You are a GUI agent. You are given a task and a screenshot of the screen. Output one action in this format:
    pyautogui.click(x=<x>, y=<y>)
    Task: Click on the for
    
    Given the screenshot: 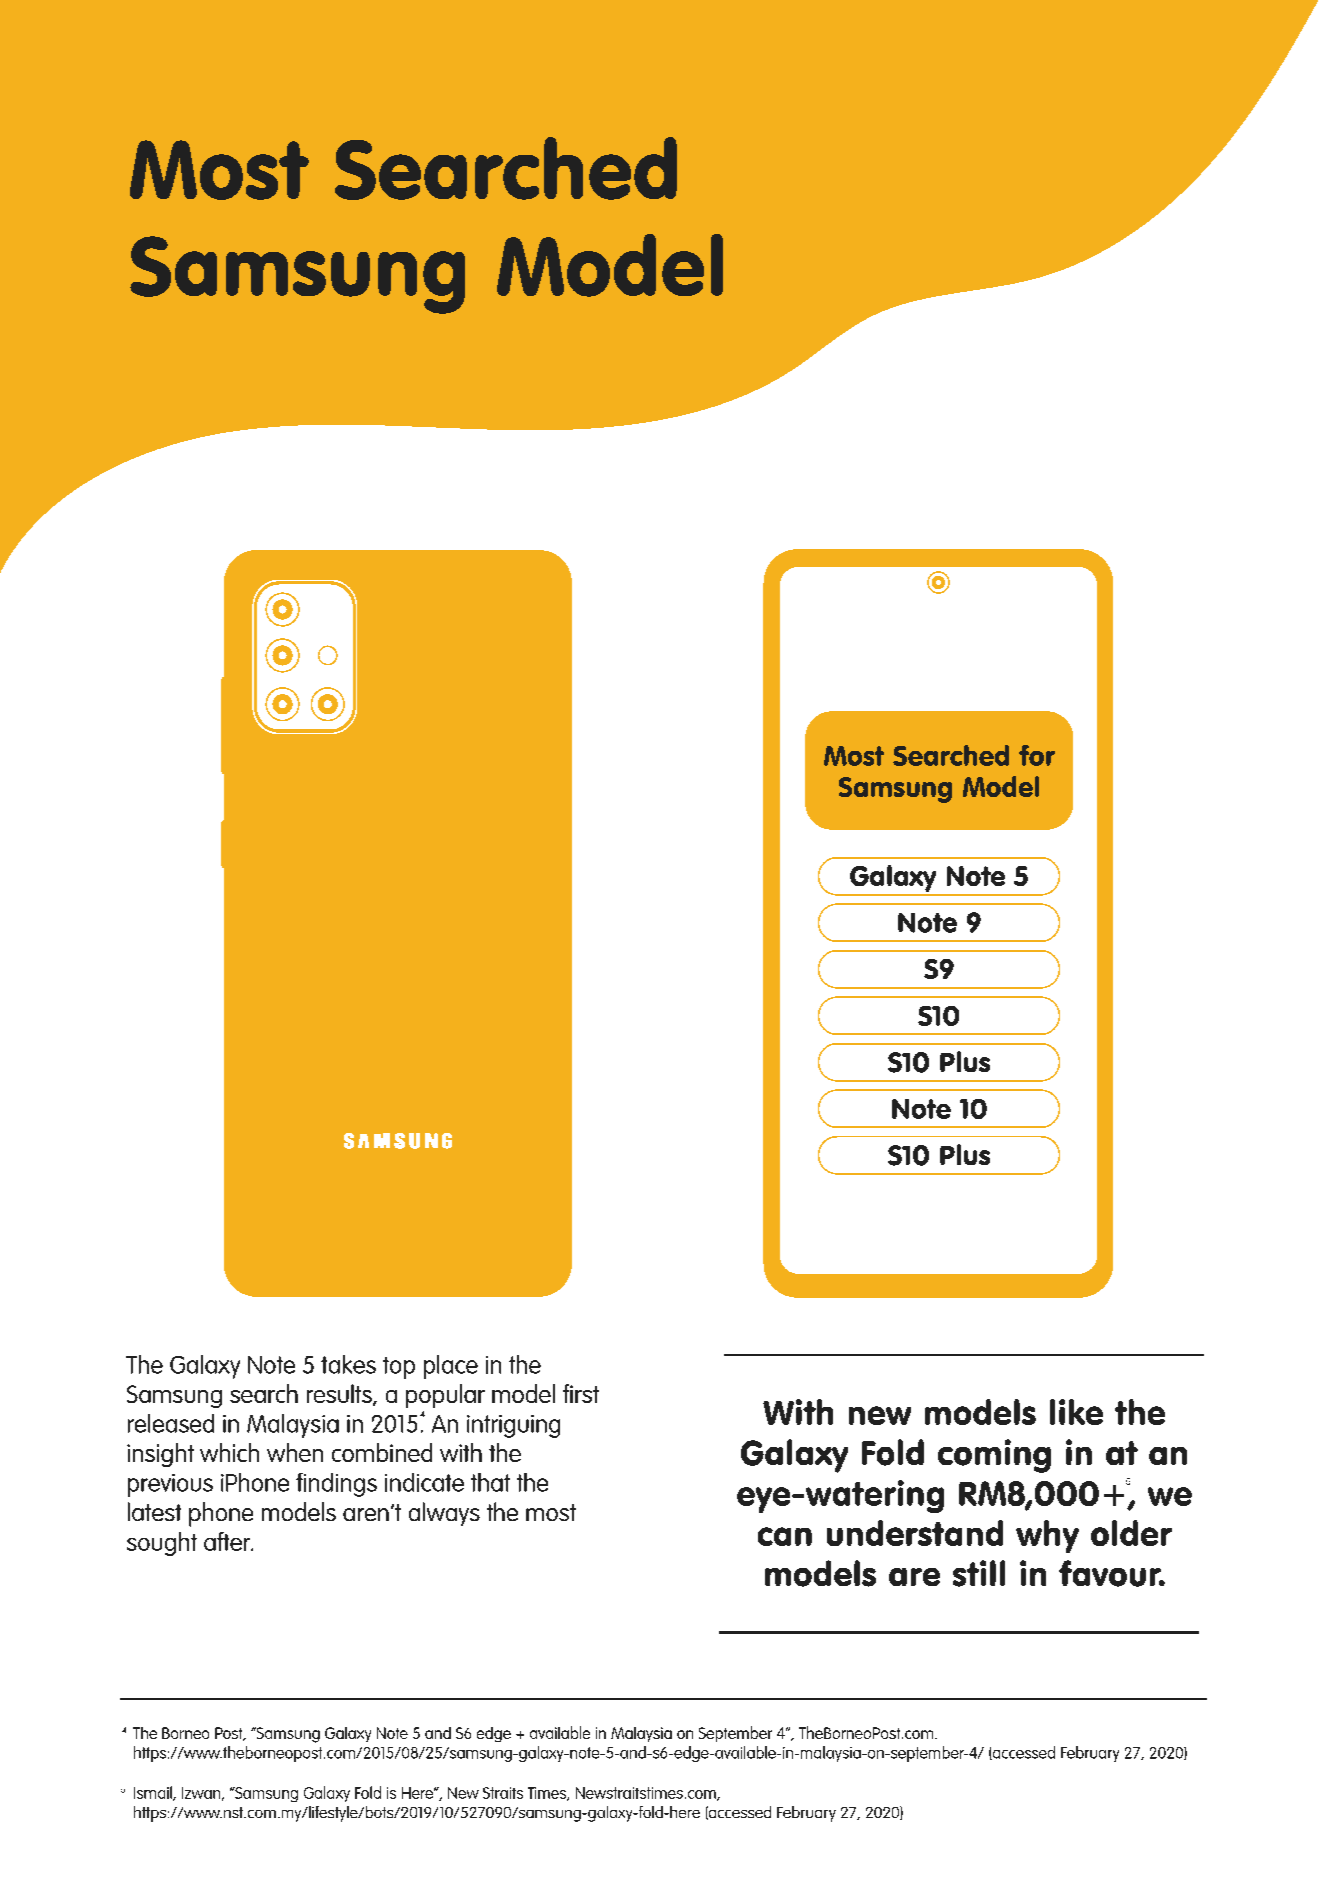 What is the action you would take?
    pyautogui.click(x=1037, y=755)
